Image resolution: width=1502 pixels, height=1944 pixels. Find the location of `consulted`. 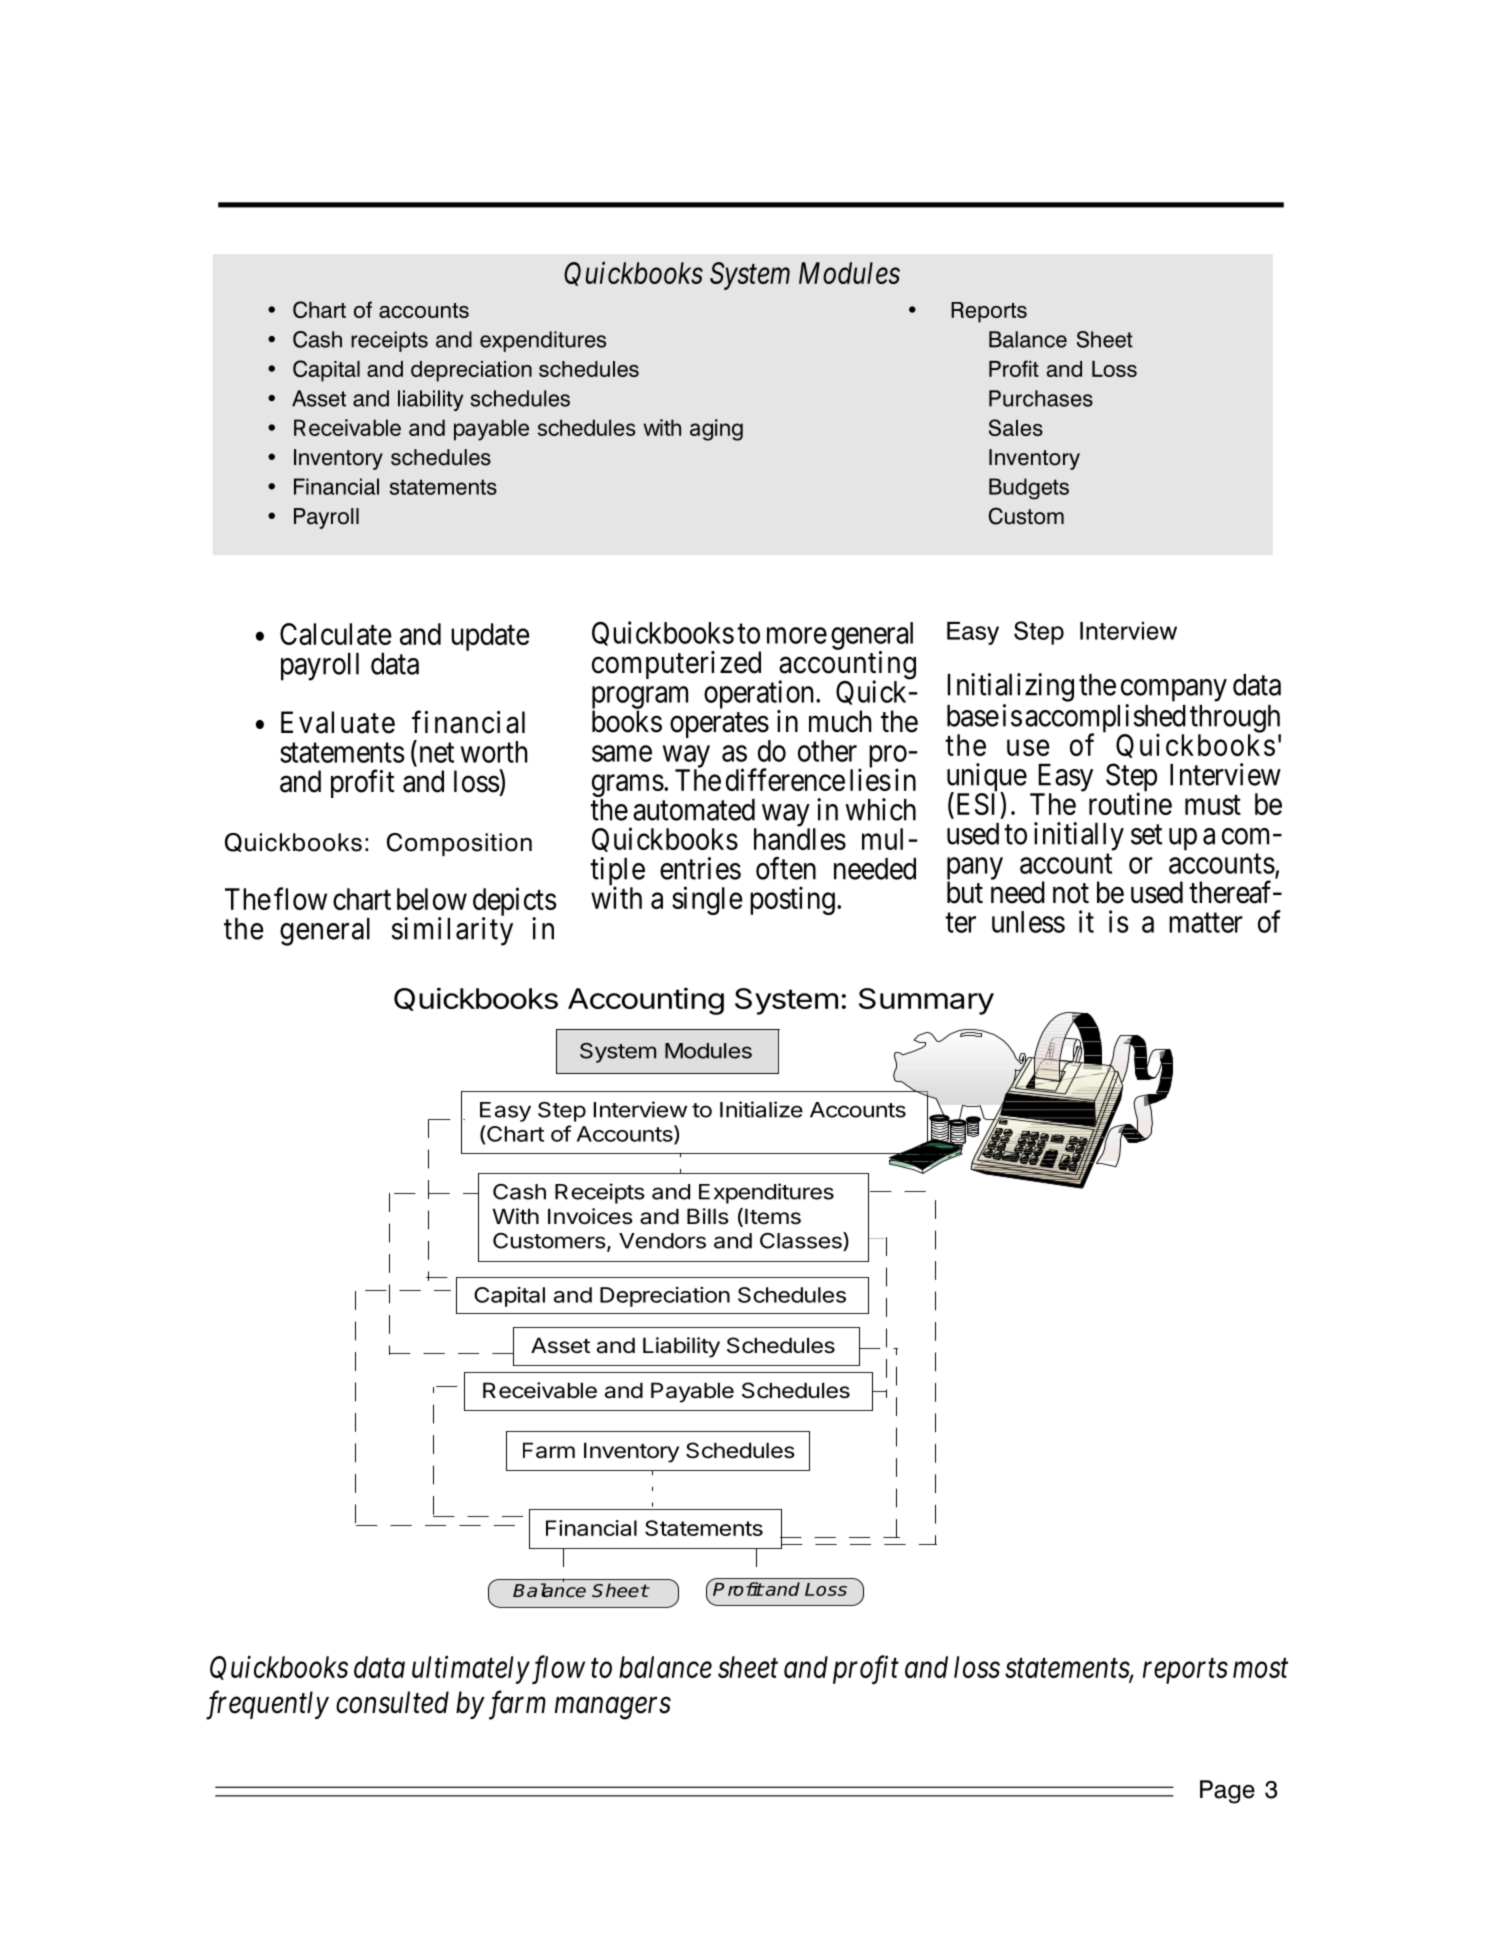

consulted is located at coordinates (392, 1702).
